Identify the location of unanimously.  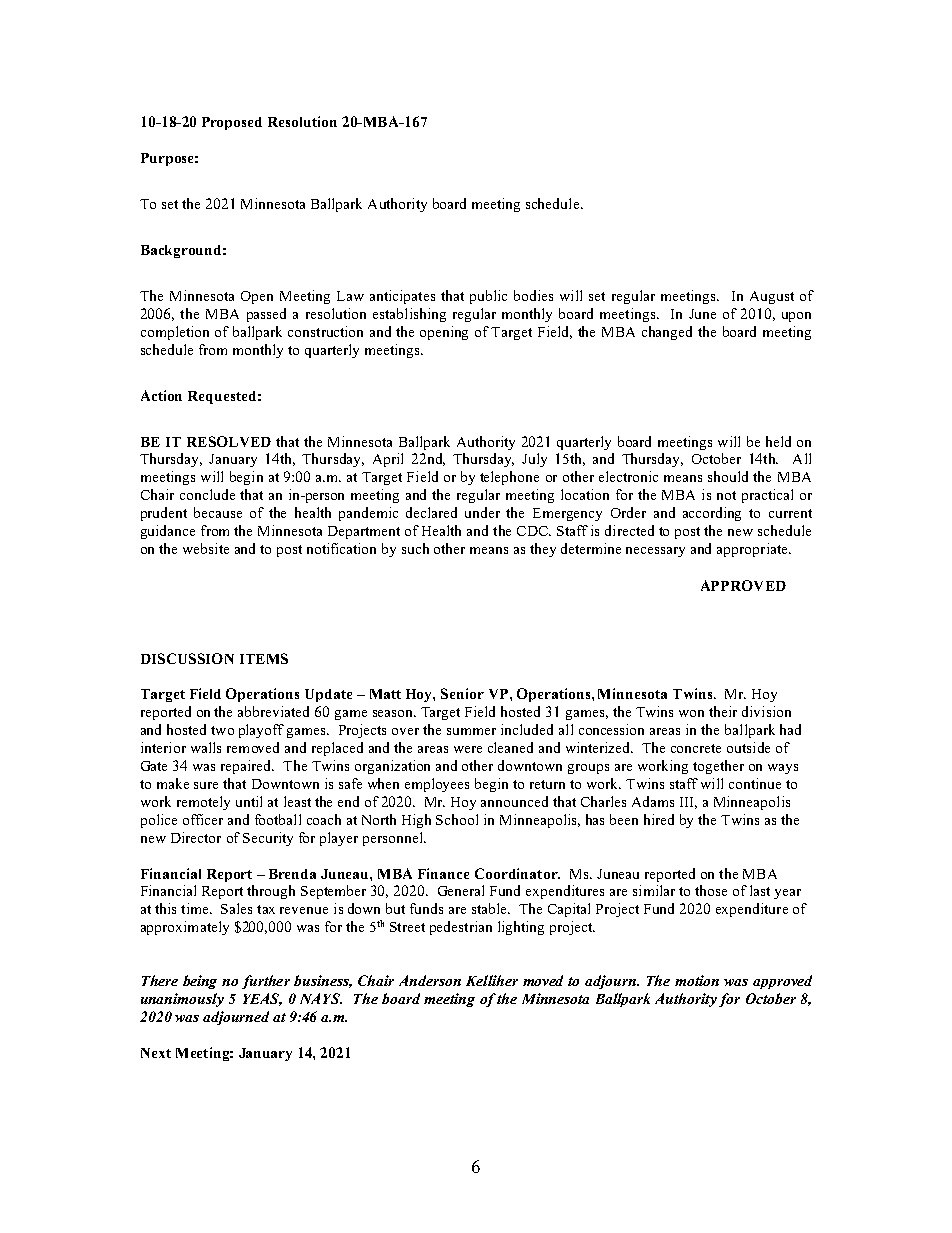
(182, 1000).
